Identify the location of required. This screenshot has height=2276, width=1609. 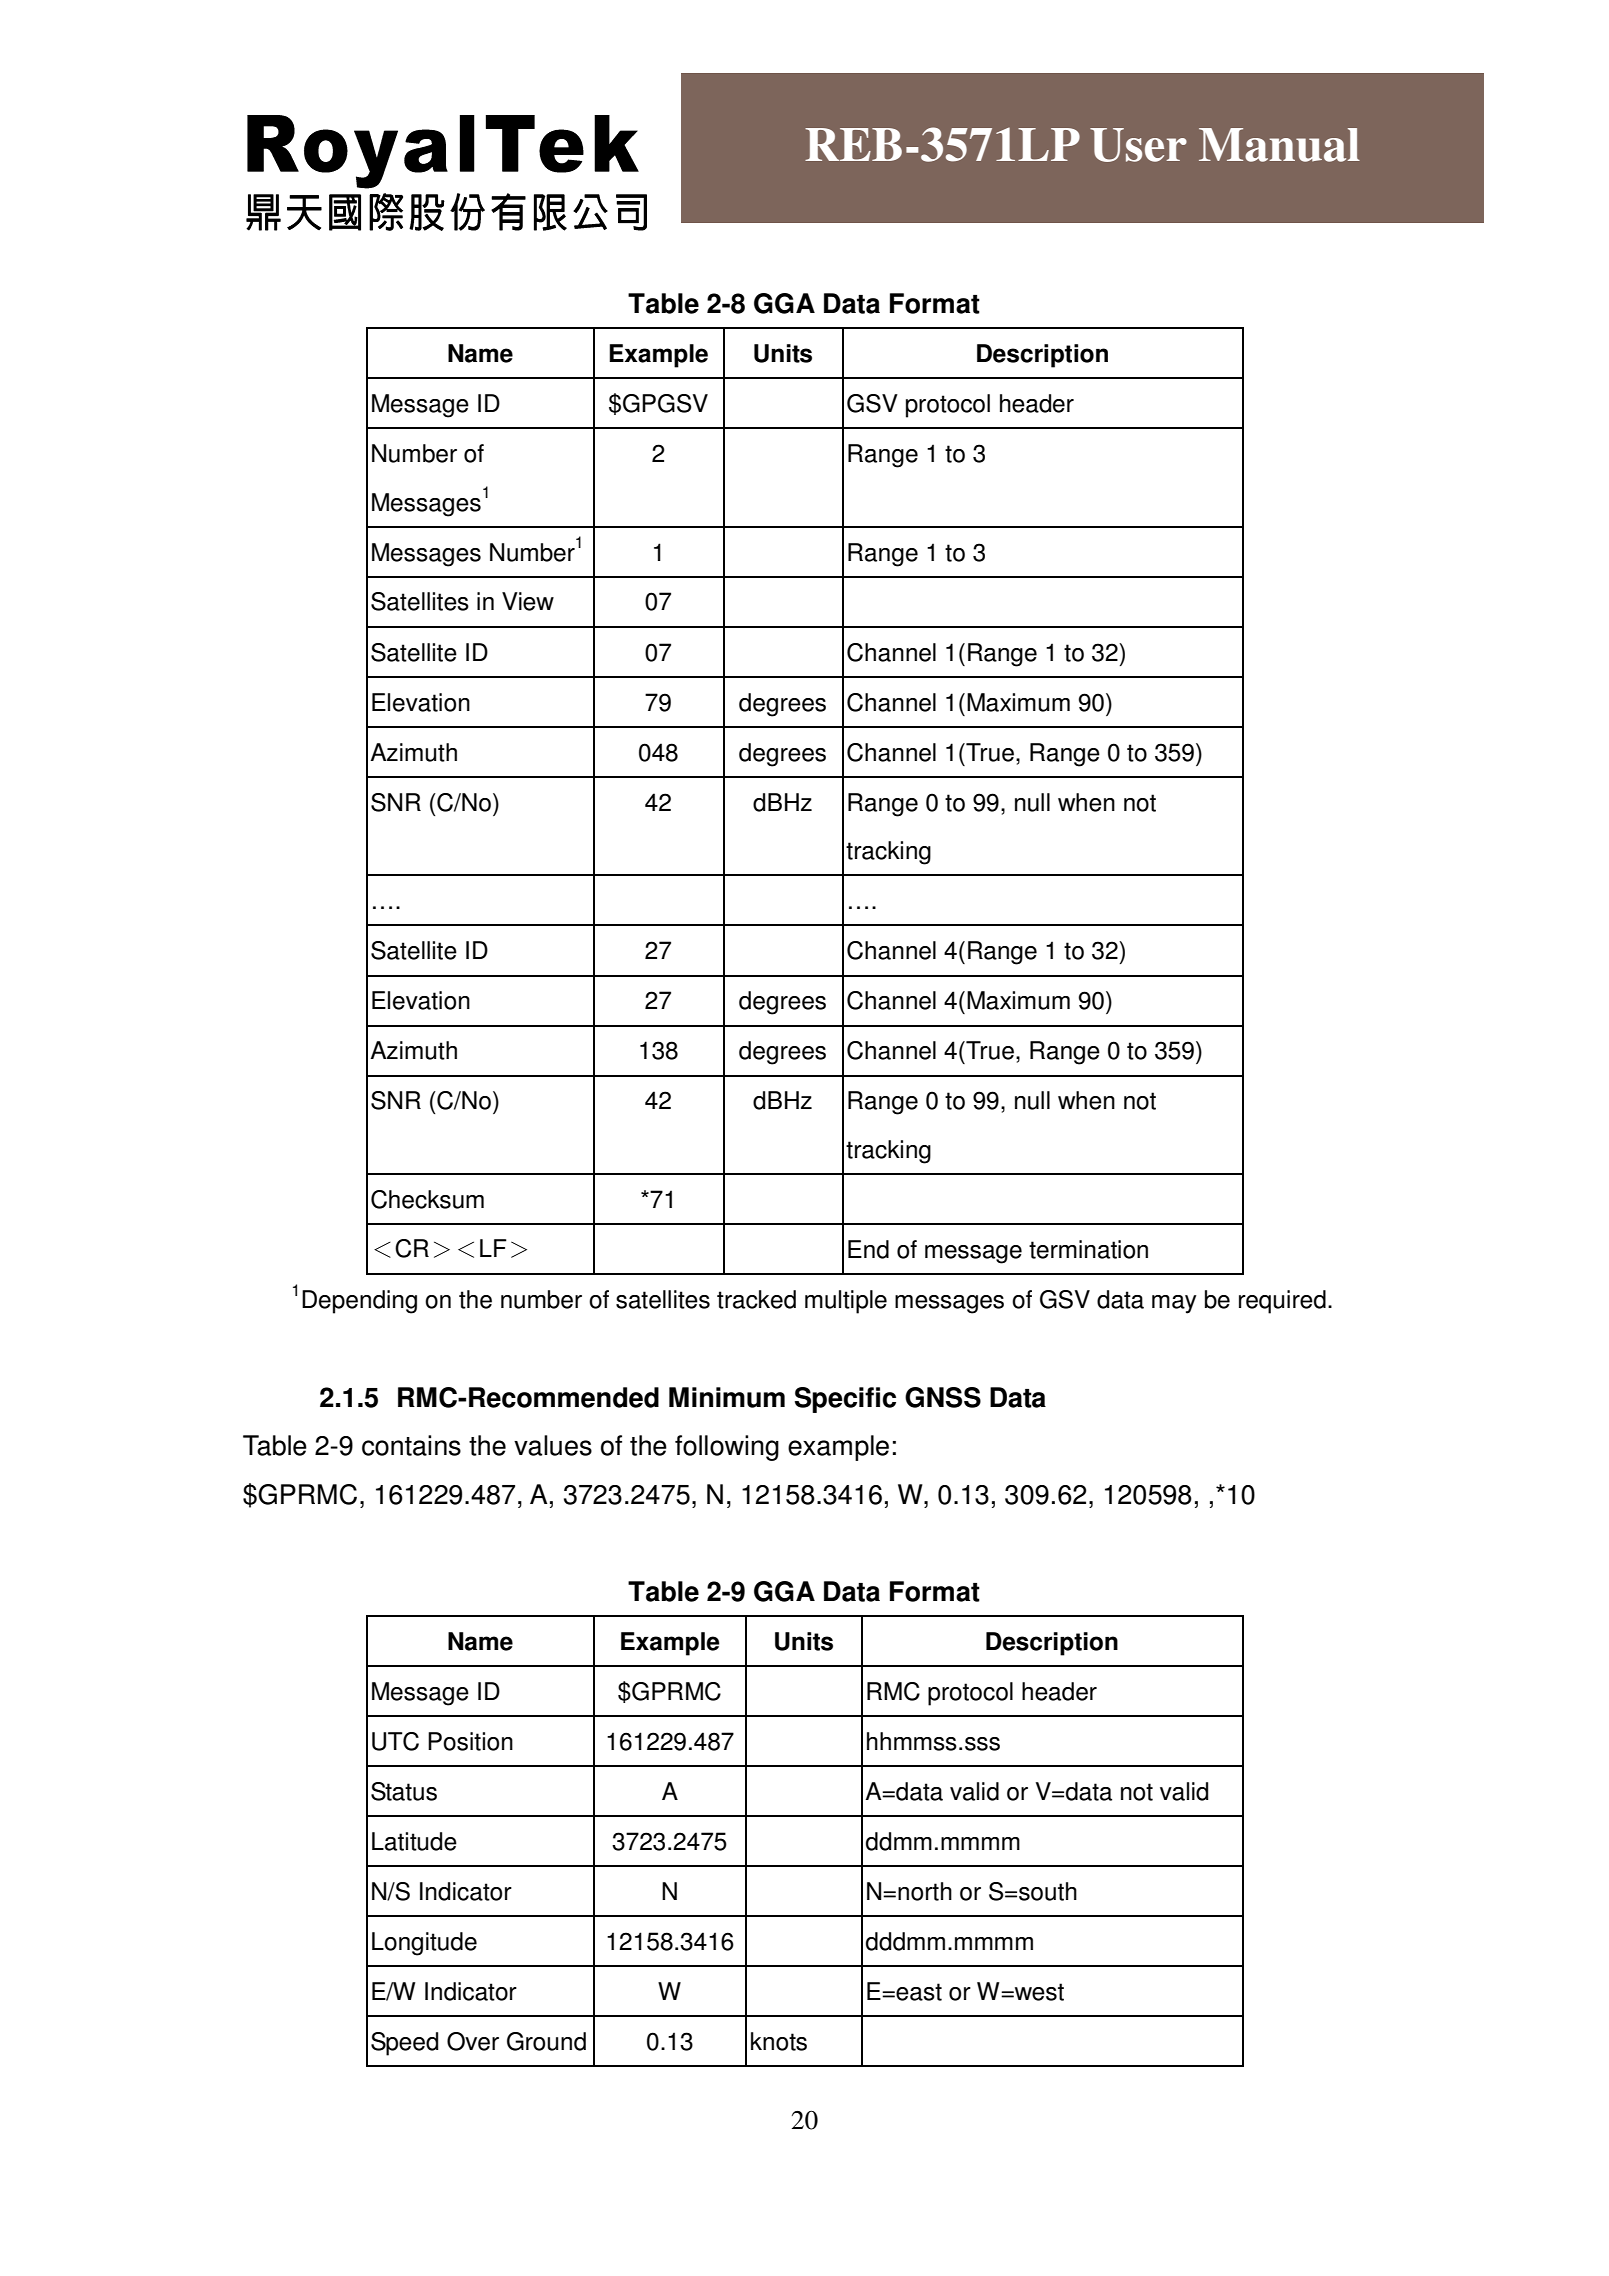
(1282, 1302).
